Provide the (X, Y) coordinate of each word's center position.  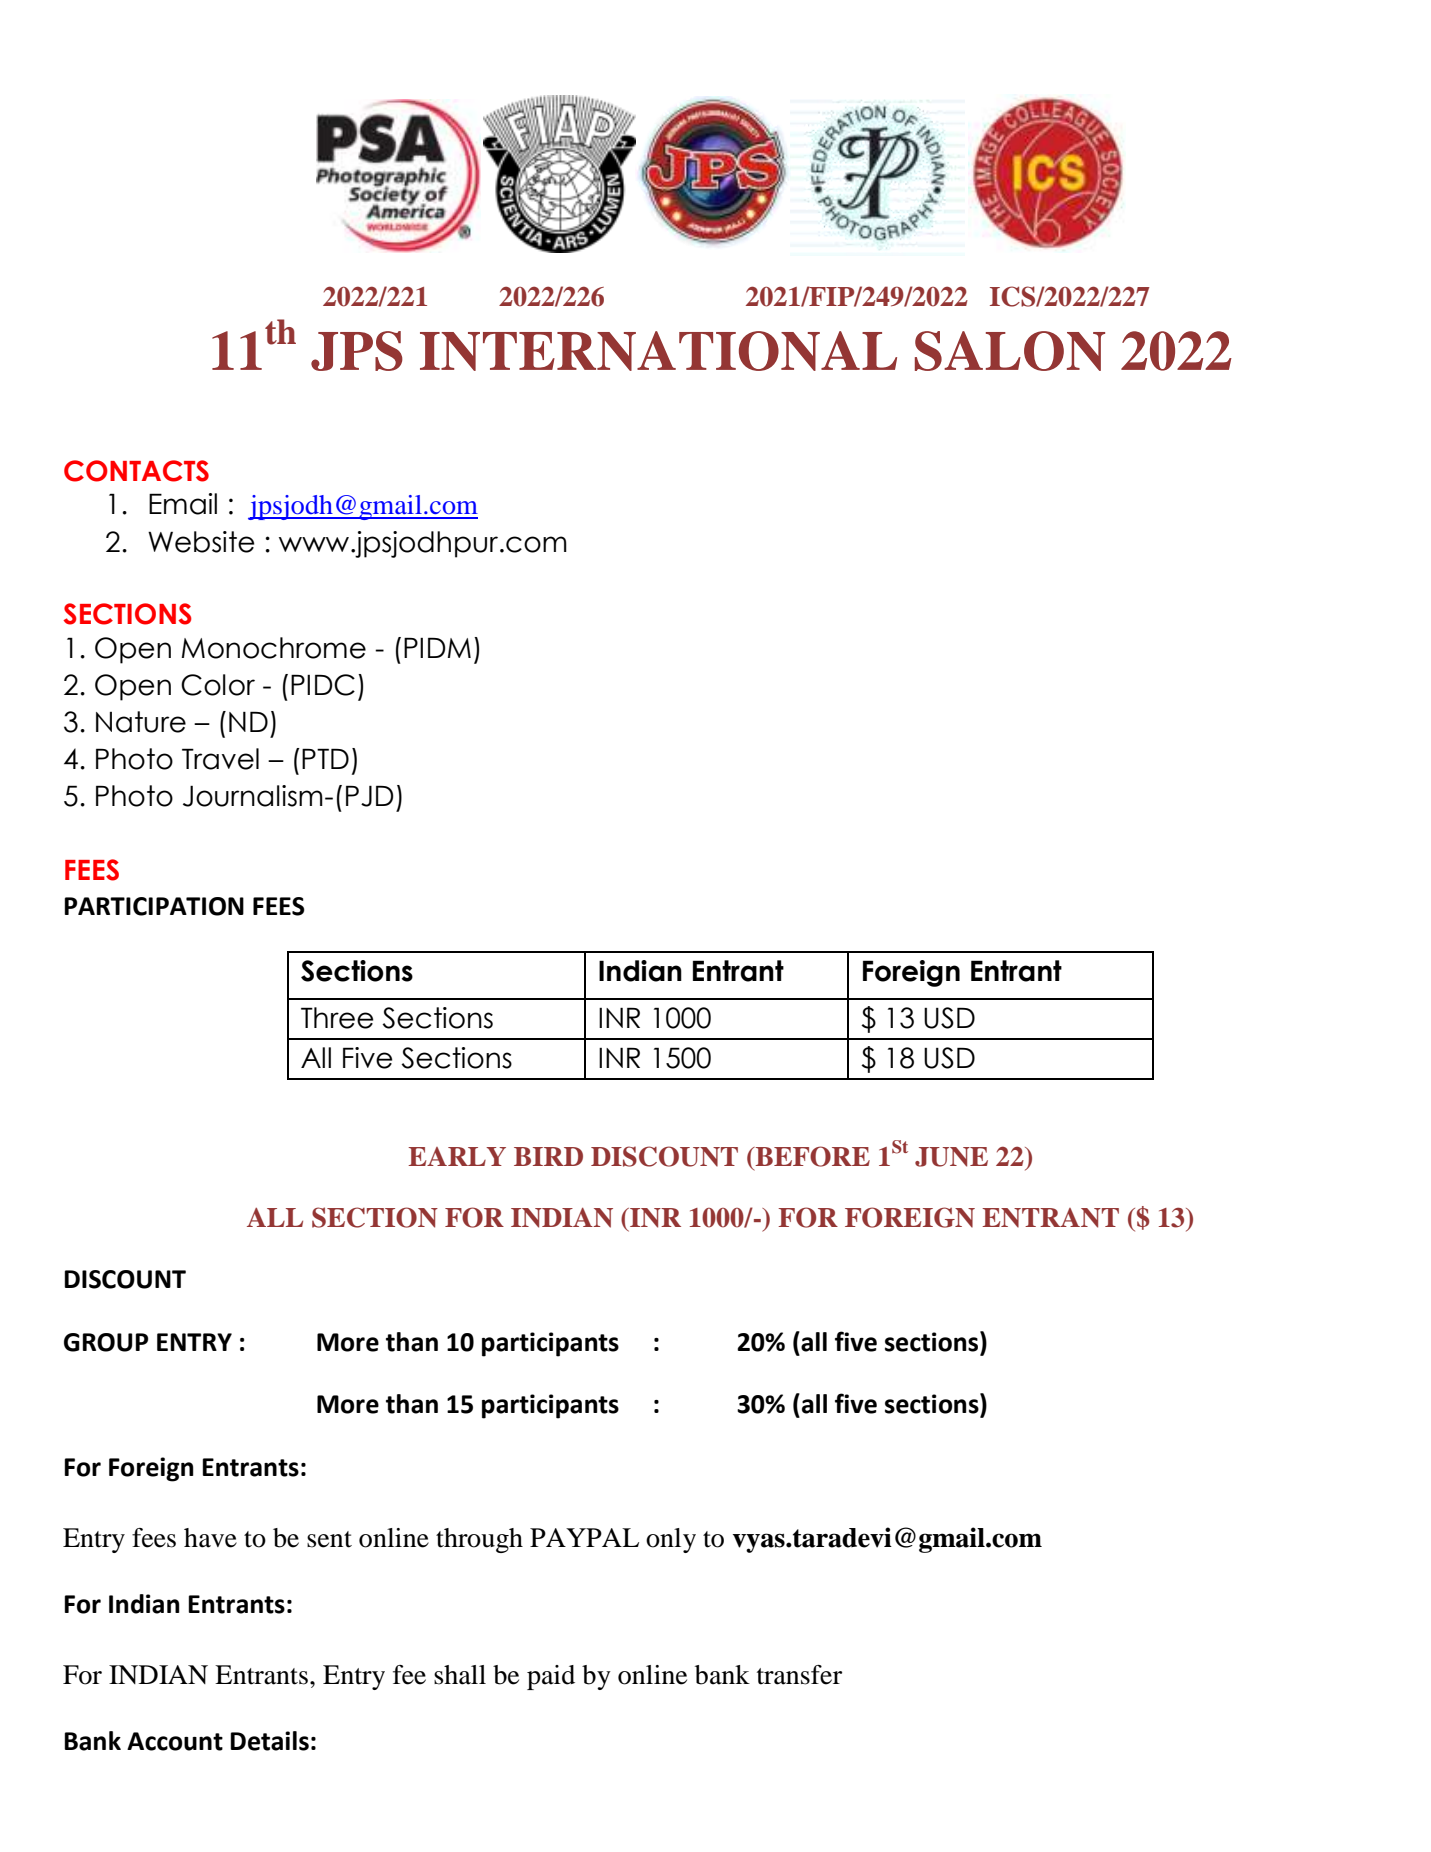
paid (551, 1677)
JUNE (951, 1157)
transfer (799, 1675)
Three (337, 1018)
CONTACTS (136, 471)
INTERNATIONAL (658, 351)
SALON (1010, 351)
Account (175, 1741)
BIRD (548, 1156)
